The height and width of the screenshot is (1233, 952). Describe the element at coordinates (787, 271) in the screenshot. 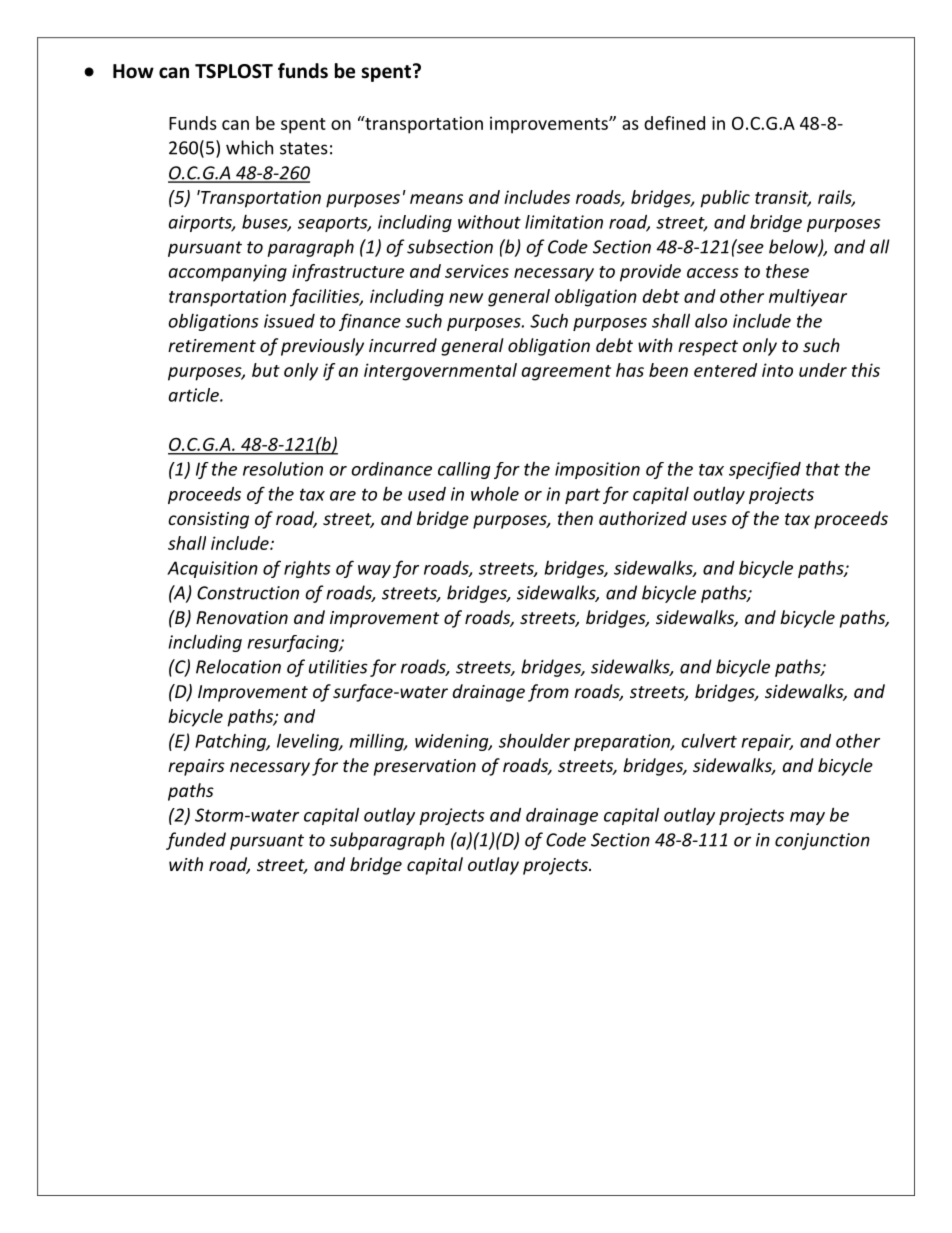

I see `these` at that location.
